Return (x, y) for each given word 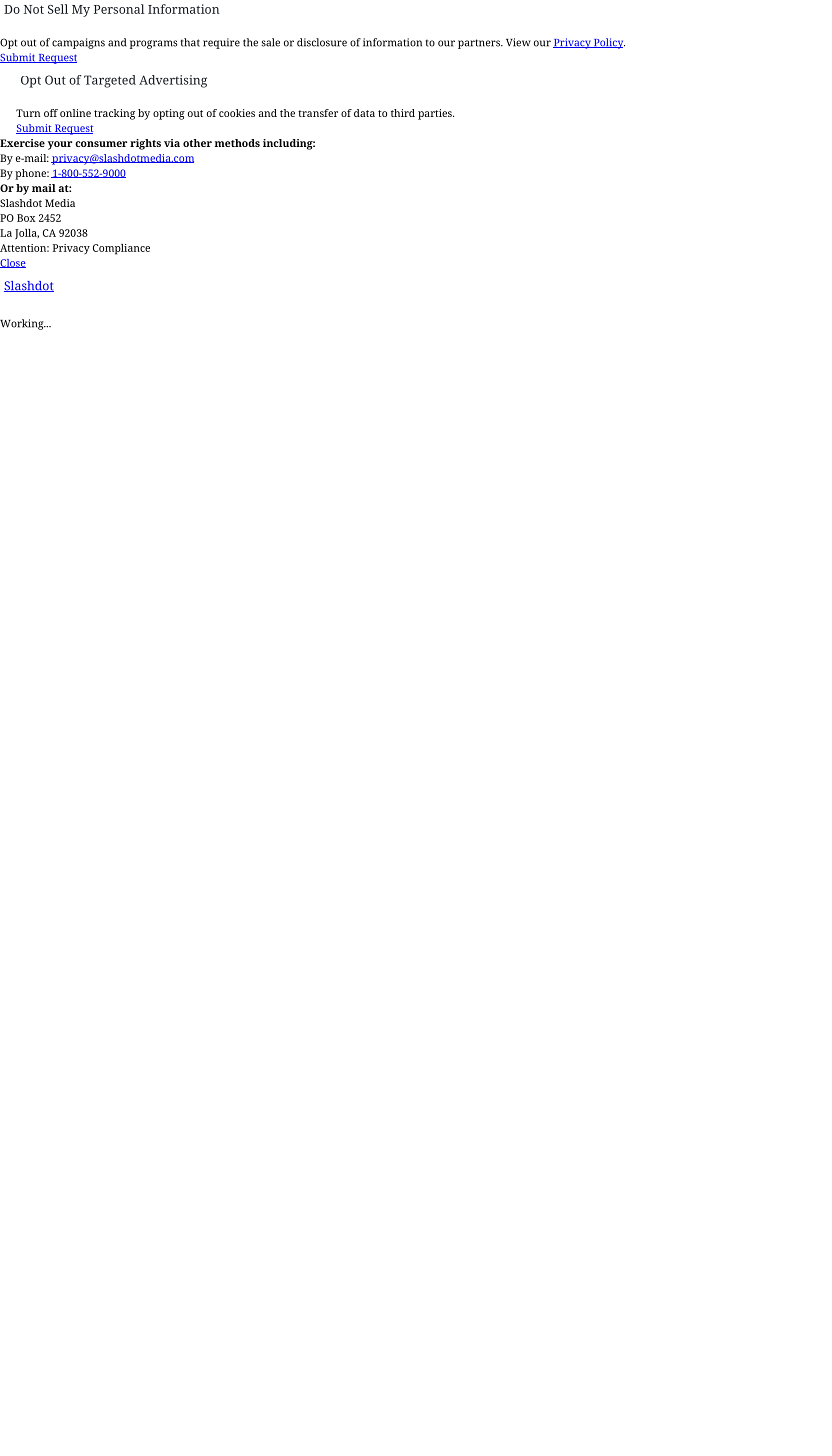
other (197, 143)
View (518, 42)
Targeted (110, 81)
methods (237, 143)
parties (436, 114)
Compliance (121, 249)
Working (23, 324)
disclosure (322, 42)
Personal (119, 9)
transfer (318, 113)
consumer (101, 144)
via (172, 143)
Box (26, 218)
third (403, 113)
